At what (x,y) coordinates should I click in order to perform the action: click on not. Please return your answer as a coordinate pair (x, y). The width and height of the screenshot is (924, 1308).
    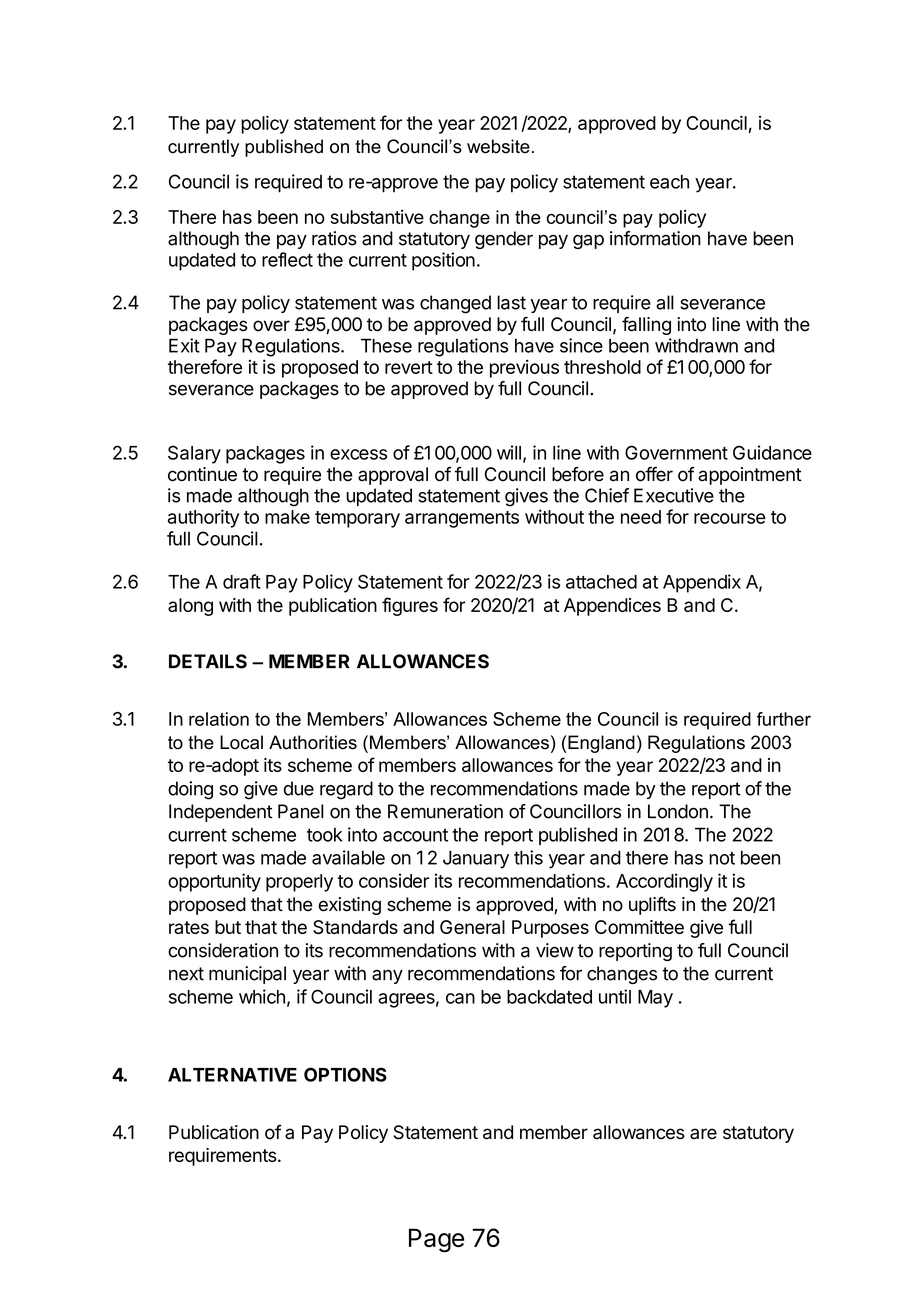
    Looking at the image, I should click on (722, 858).
